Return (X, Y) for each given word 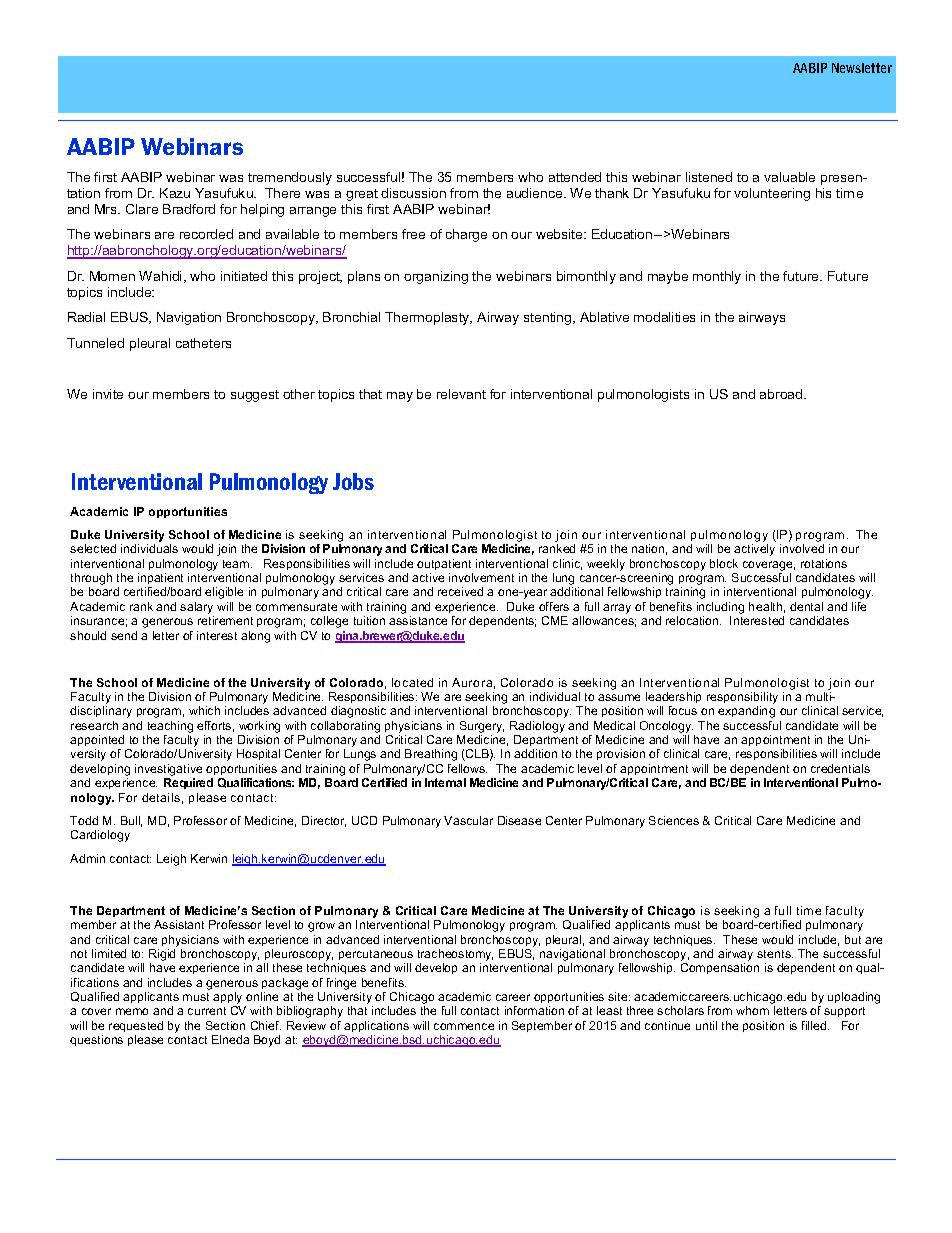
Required (188, 783)
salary (196, 608)
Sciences (674, 820)
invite (108, 394)
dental (806, 606)
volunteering (772, 194)
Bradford (189, 209)
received (460, 591)
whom (752, 1010)
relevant (461, 394)
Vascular (468, 820)
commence (464, 1026)
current (207, 1011)
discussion (413, 193)
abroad (782, 394)
